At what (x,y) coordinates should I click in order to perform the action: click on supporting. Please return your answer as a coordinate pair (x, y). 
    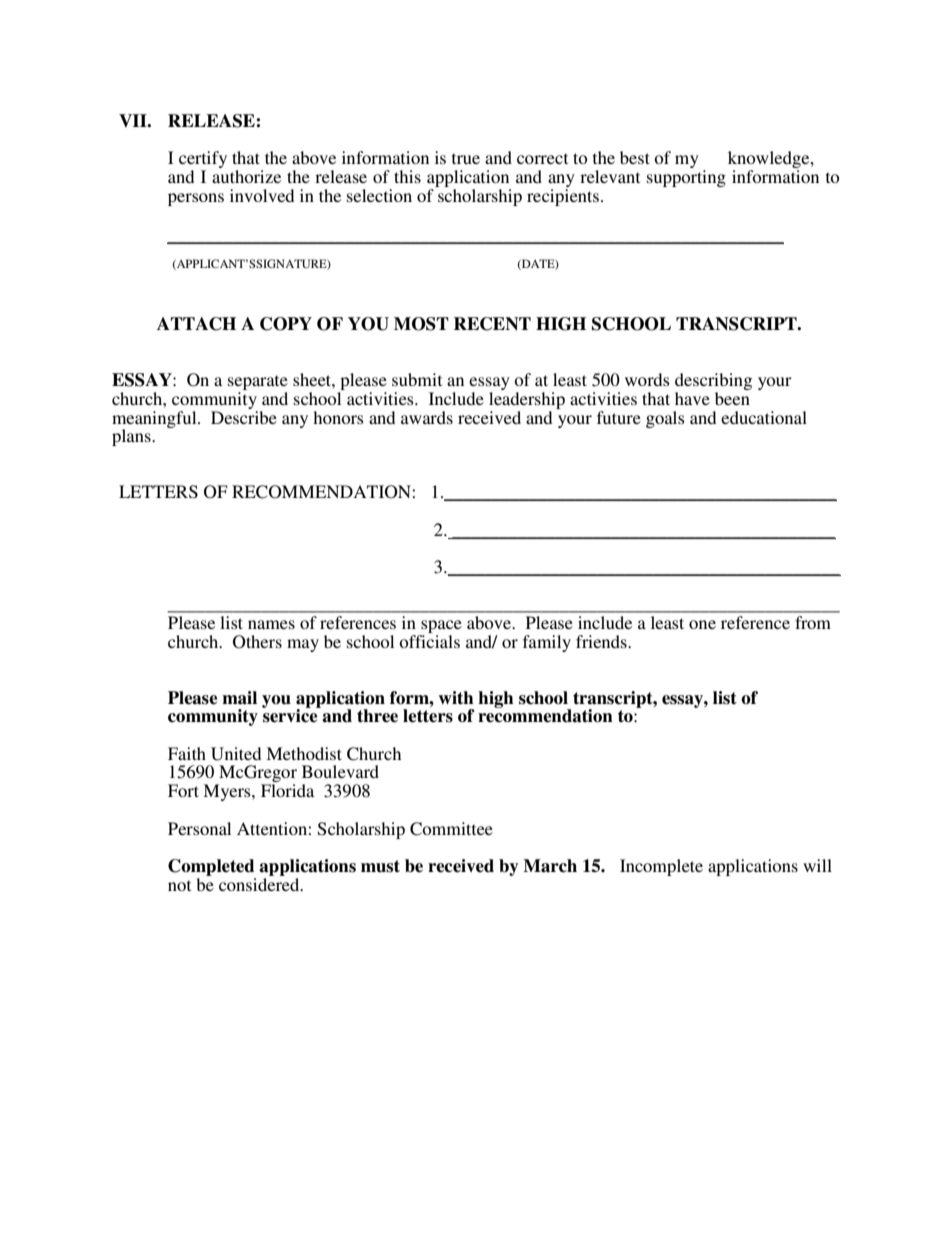
    Looking at the image, I should click on (686, 178).
